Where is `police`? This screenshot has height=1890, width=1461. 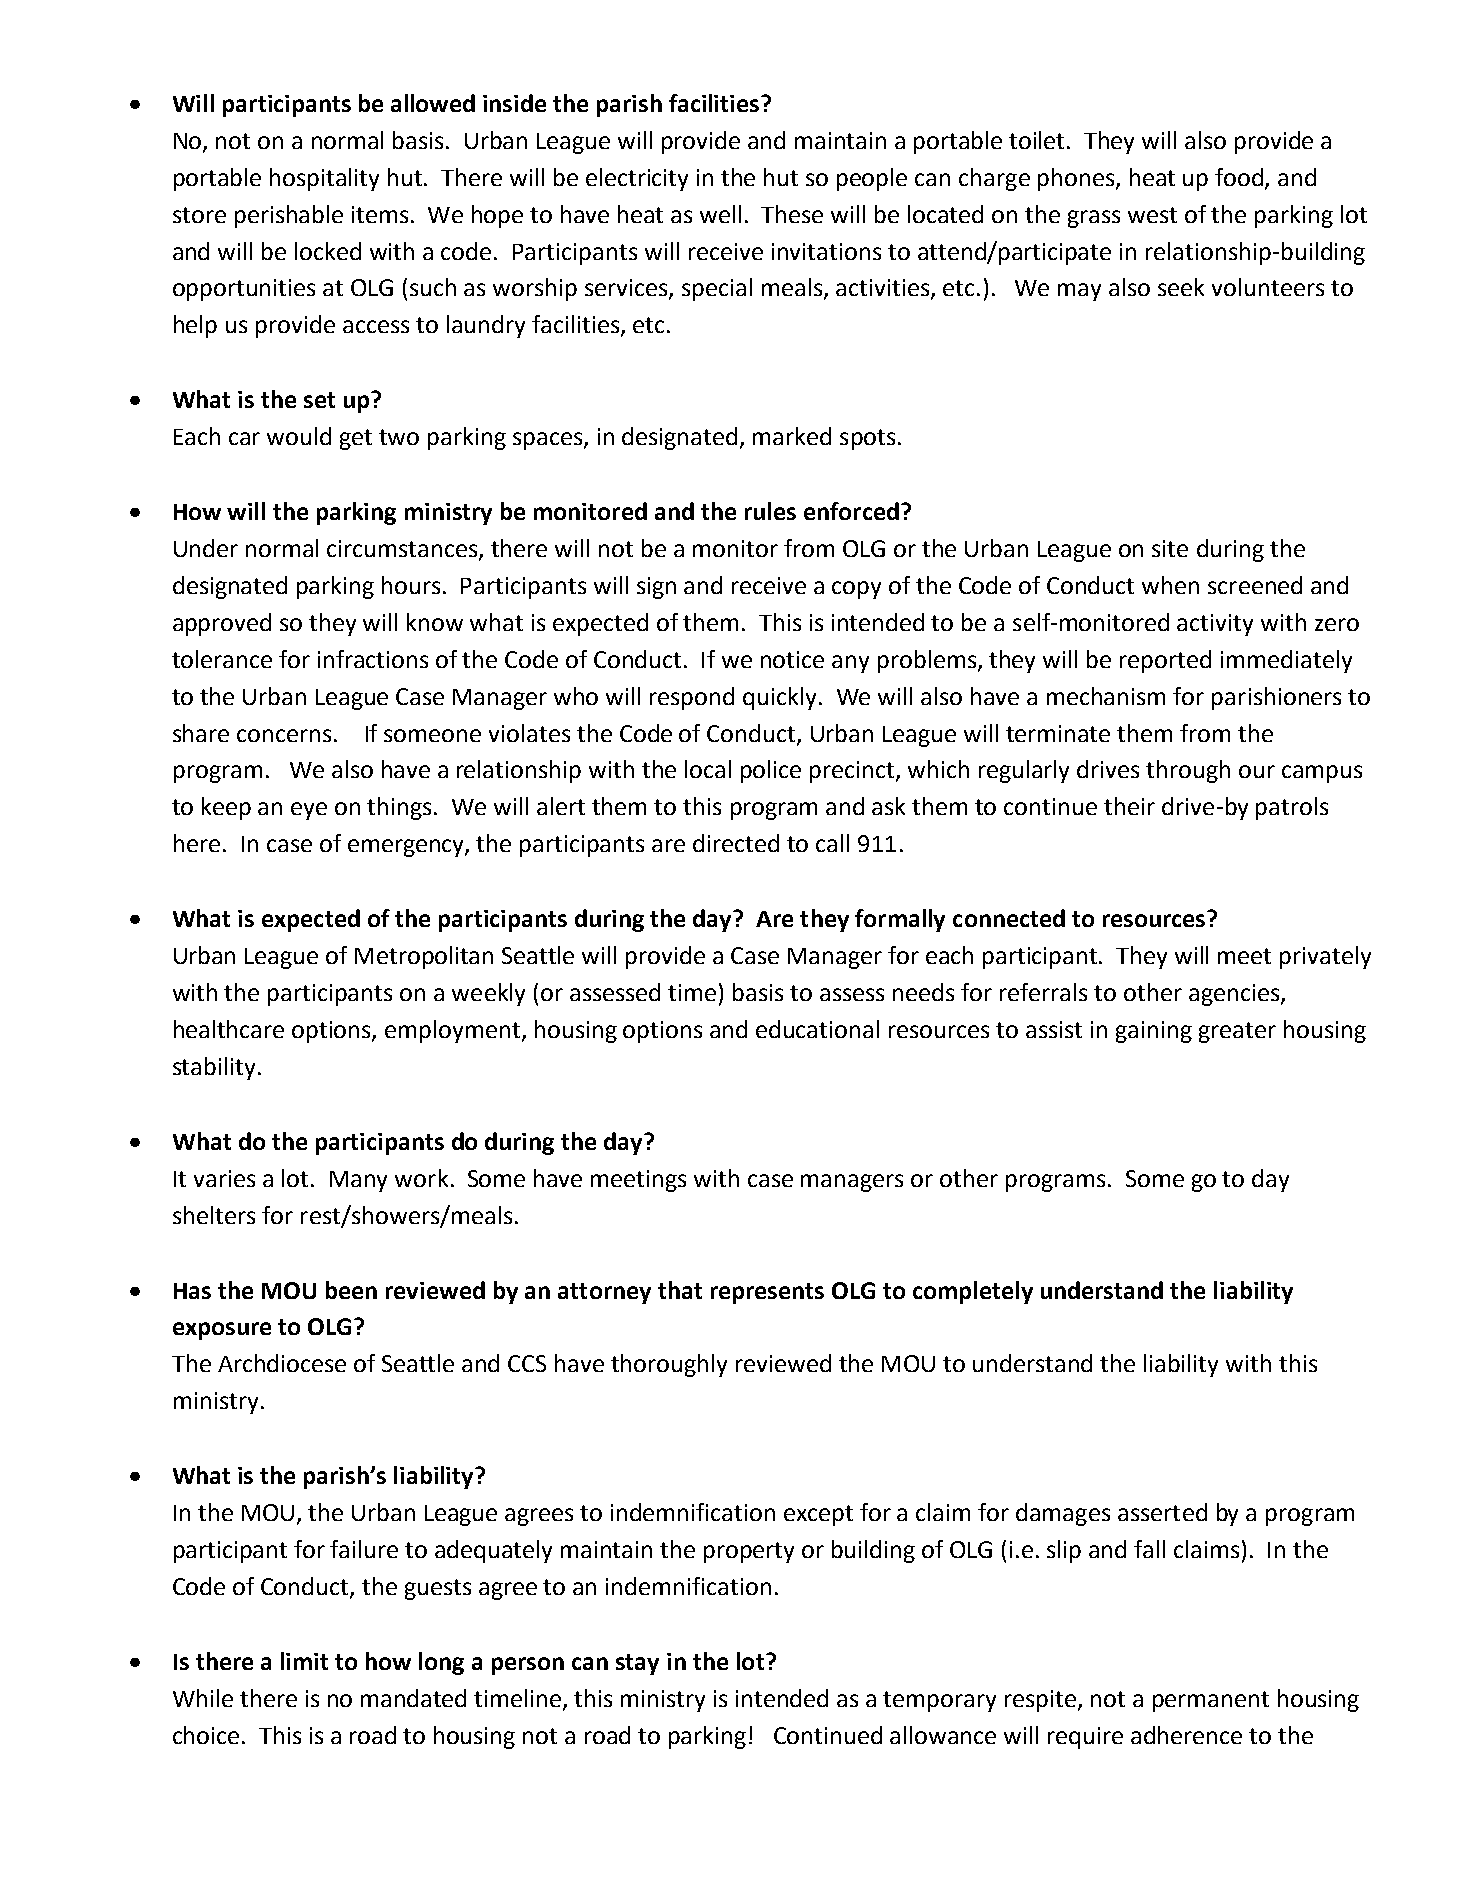 police is located at coordinates (771, 771).
